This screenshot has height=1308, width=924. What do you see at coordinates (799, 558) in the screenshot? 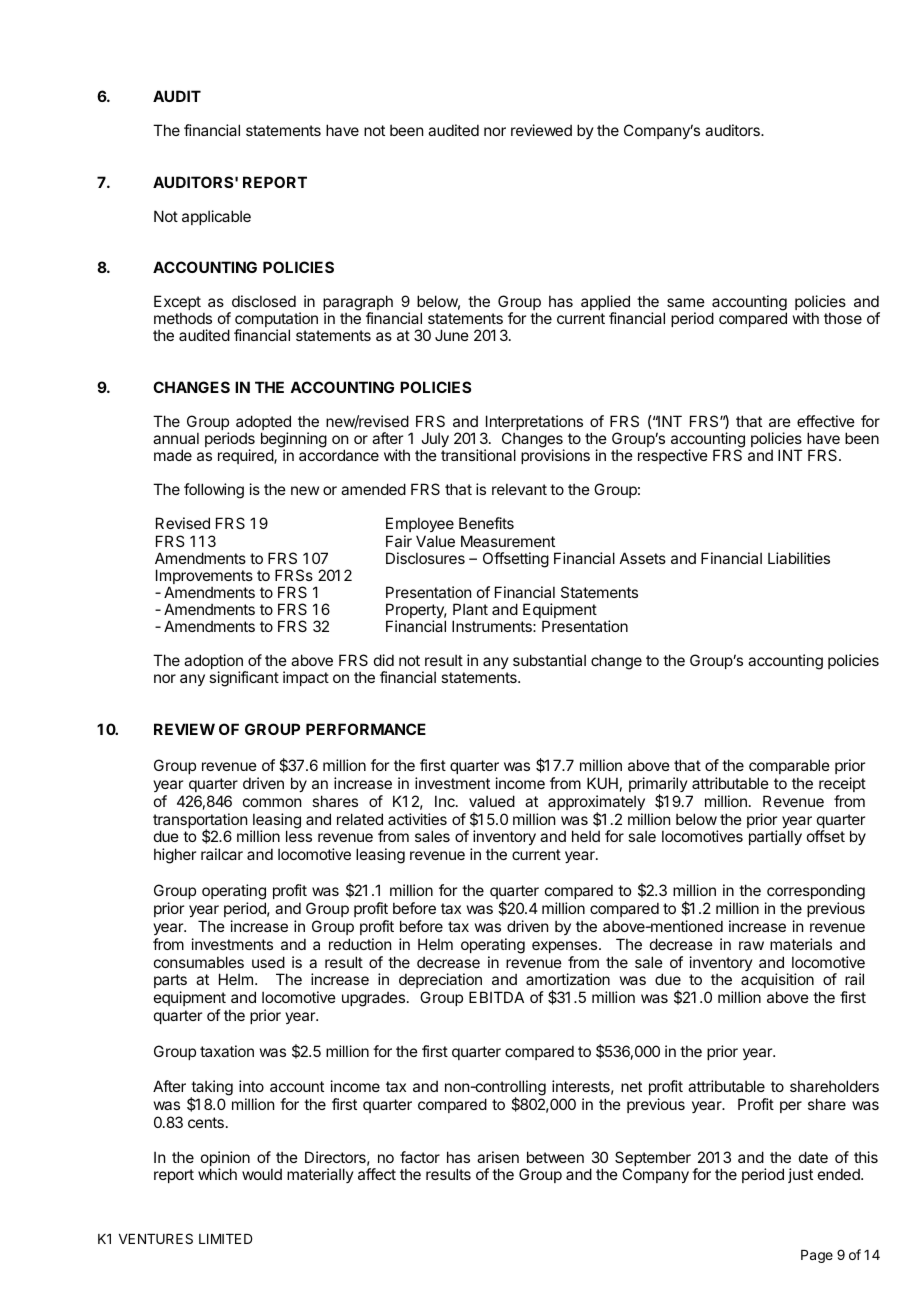
I see `Liabilities` at bounding box center [799, 558].
